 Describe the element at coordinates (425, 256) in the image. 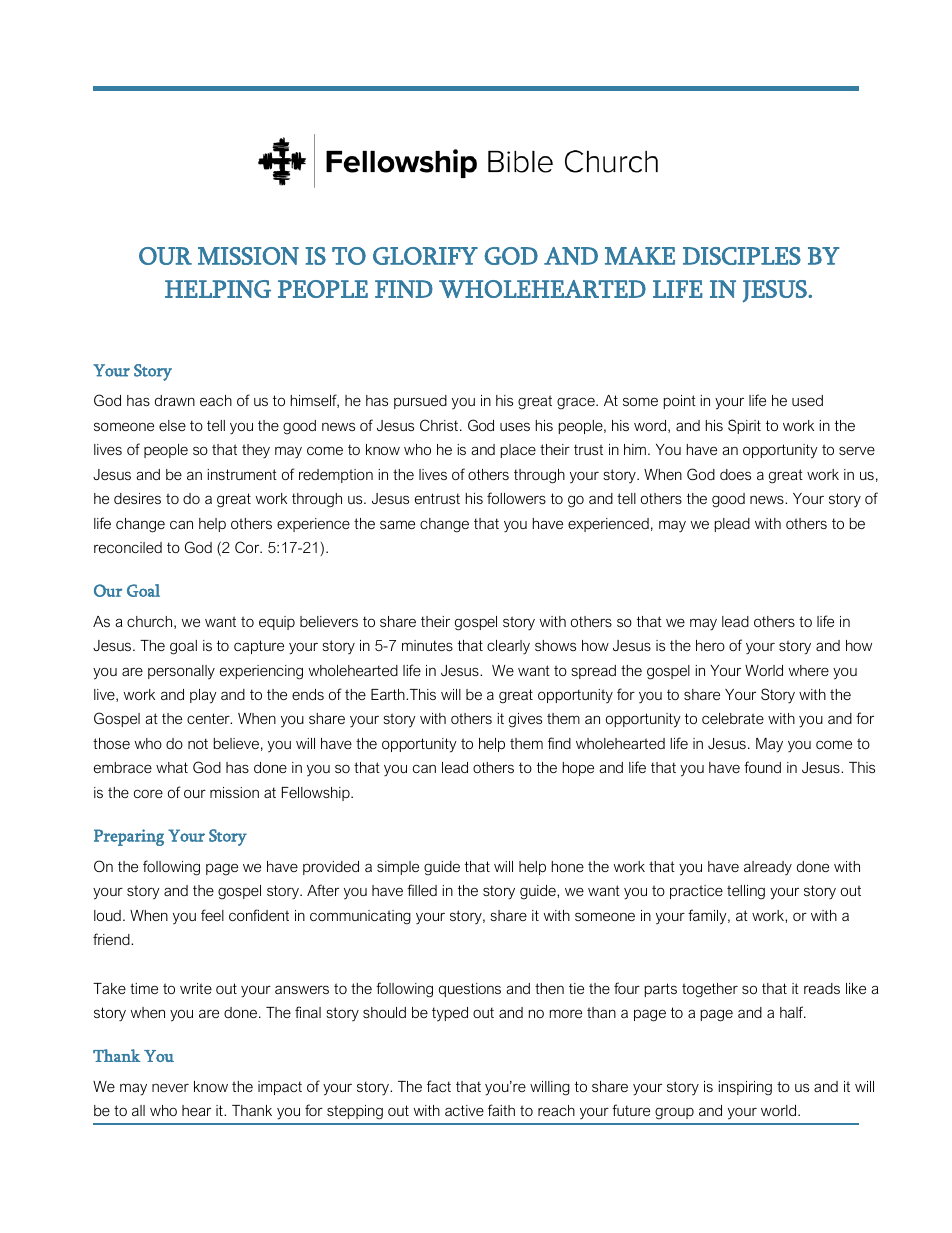

I see `GLORIFY` at that location.
